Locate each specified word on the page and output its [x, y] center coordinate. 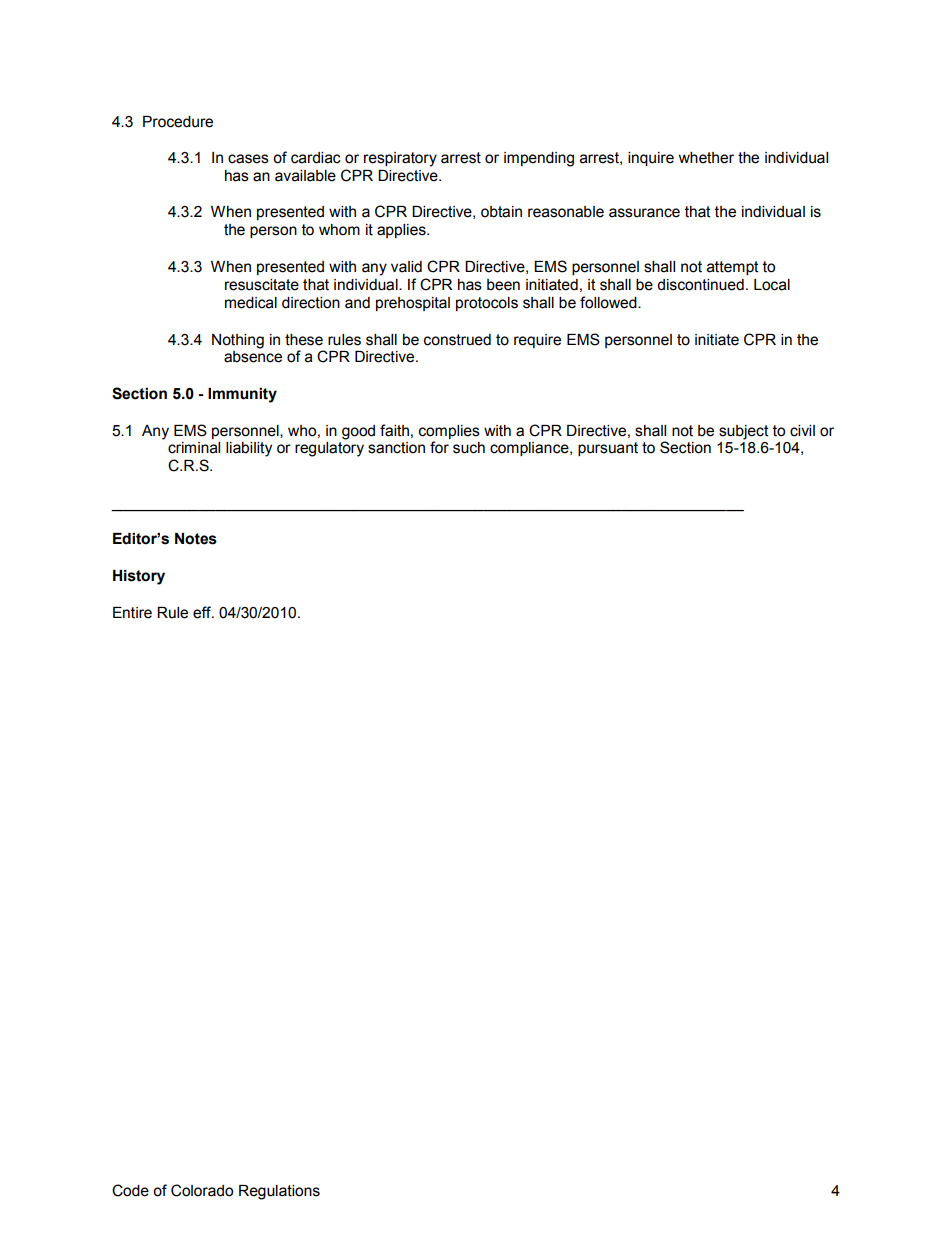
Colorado [202, 1190]
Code [130, 1190]
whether [706, 158]
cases [248, 159]
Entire [132, 613]
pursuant [608, 449]
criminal [194, 448]
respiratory [400, 159]
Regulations [279, 1192]
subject [744, 432]
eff [203, 612]
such [469, 448]
